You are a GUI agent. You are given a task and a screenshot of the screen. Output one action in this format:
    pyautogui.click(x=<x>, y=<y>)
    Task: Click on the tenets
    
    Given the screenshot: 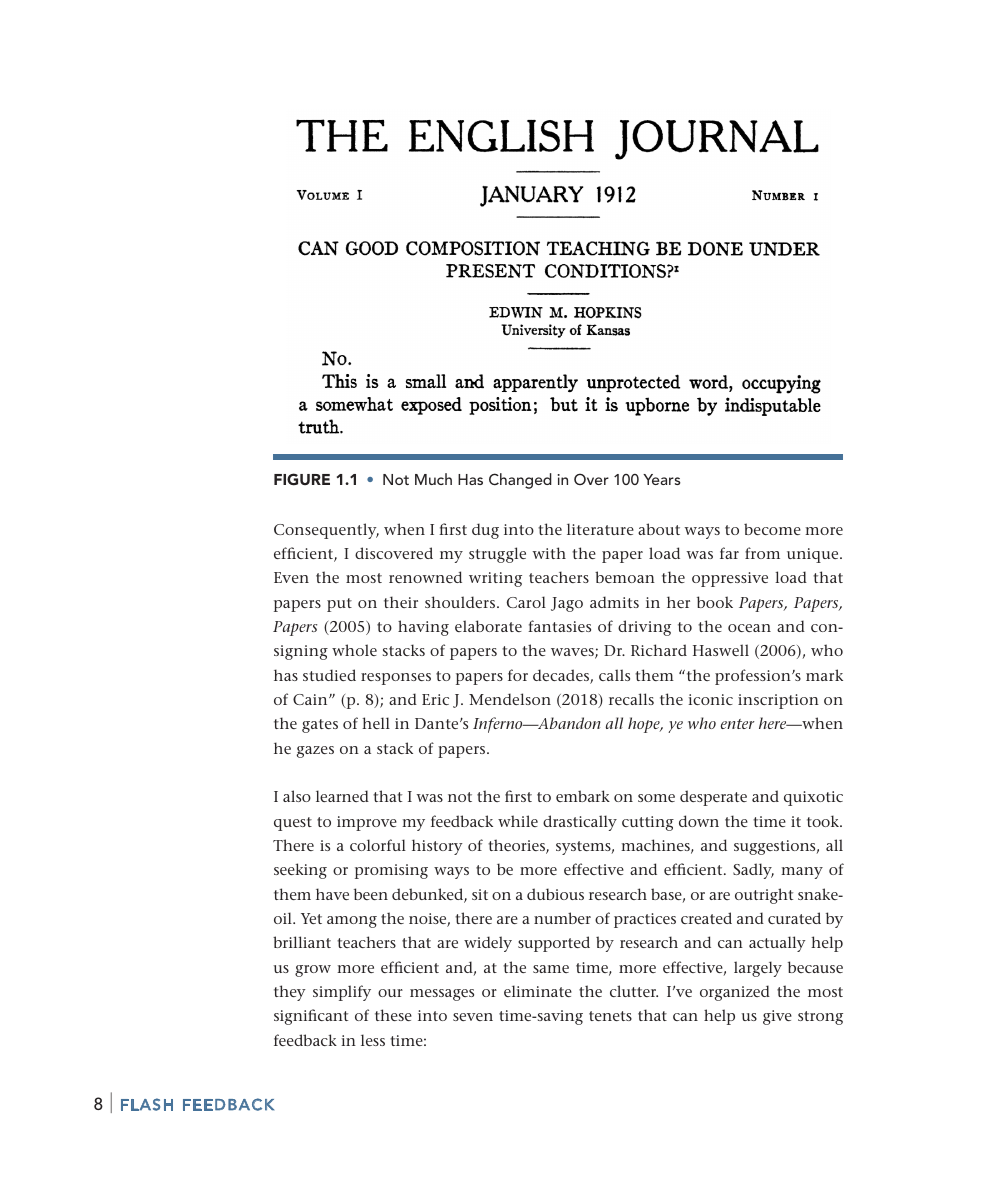 What is the action you would take?
    pyautogui.click(x=610, y=1016)
